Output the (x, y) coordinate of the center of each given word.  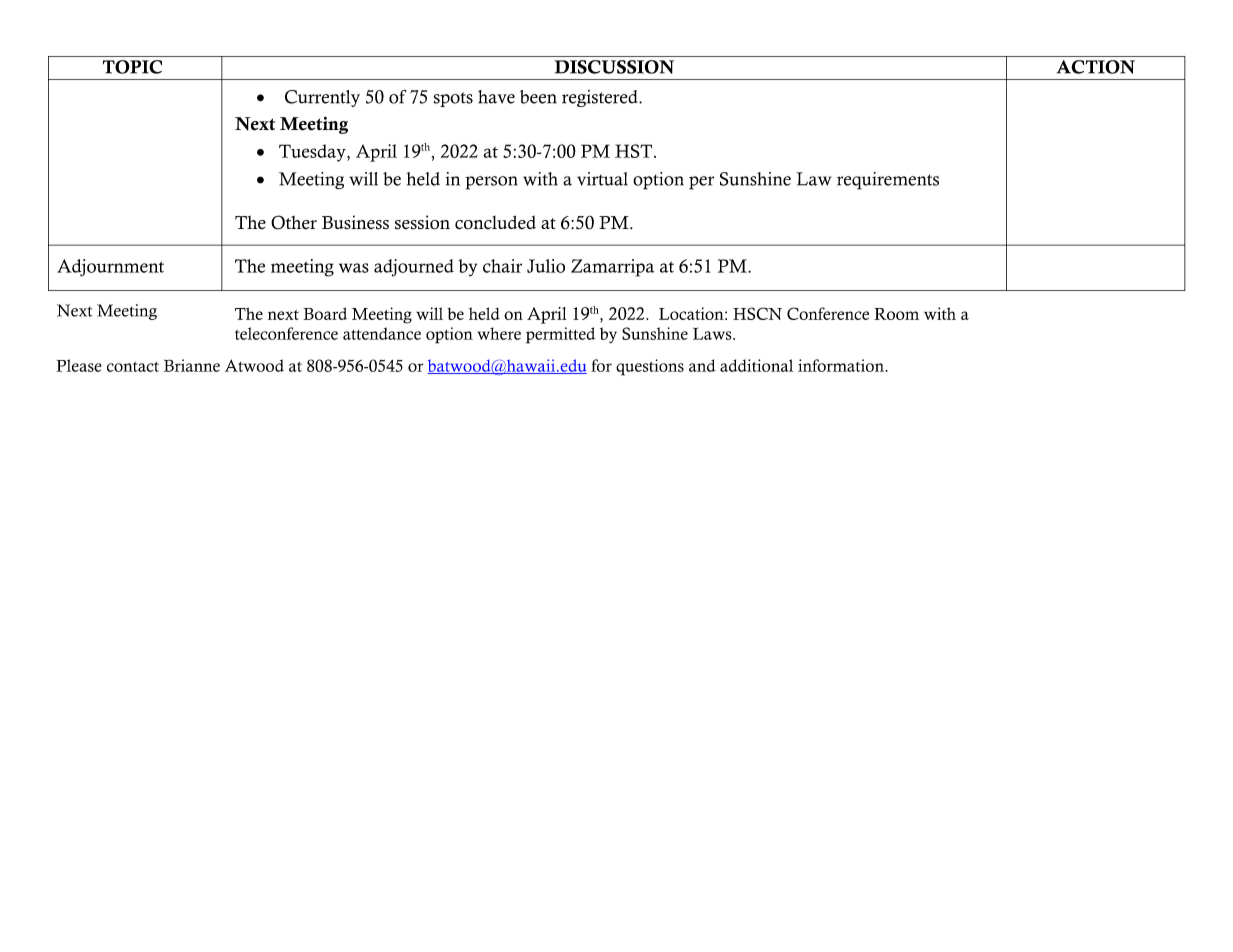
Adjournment (110, 268)
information (842, 365)
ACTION (1096, 67)
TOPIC (132, 67)
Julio (546, 266)
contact (133, 367)
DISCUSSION (614, 67)
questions (650, 367)
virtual (602, 179)
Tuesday (313, 153)
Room (896, 314)
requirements (888, 181)
